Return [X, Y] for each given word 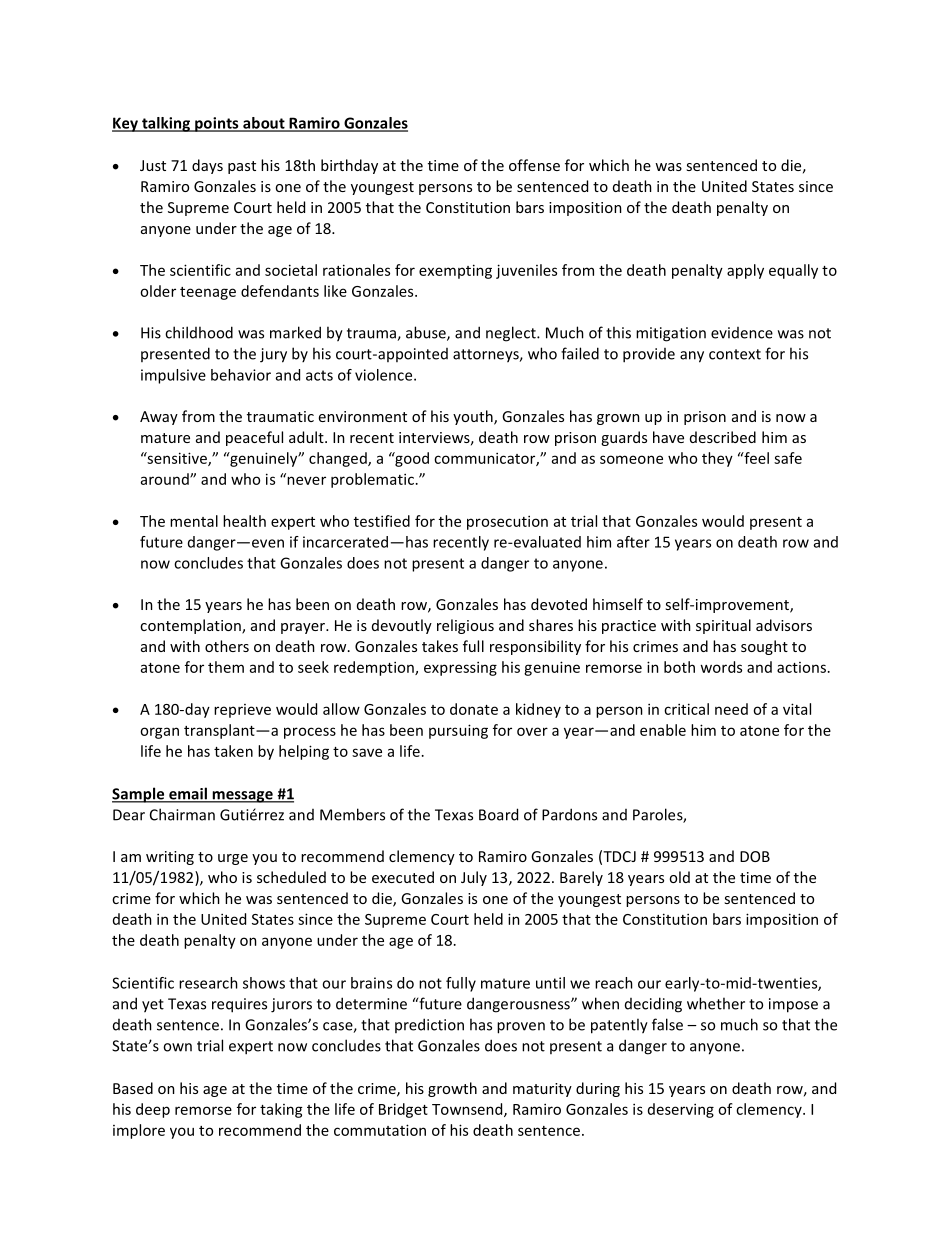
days [207, 166]
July [474, 878]
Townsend [468, 1110]
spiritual [723, 626]
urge [233, 859]
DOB [755, 856]
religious [465, 626]
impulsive [173, 376]
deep [153, 1110]
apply [745, 271]
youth [474, 417]
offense [534, 165]
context [735, 354]
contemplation [191, 626]
